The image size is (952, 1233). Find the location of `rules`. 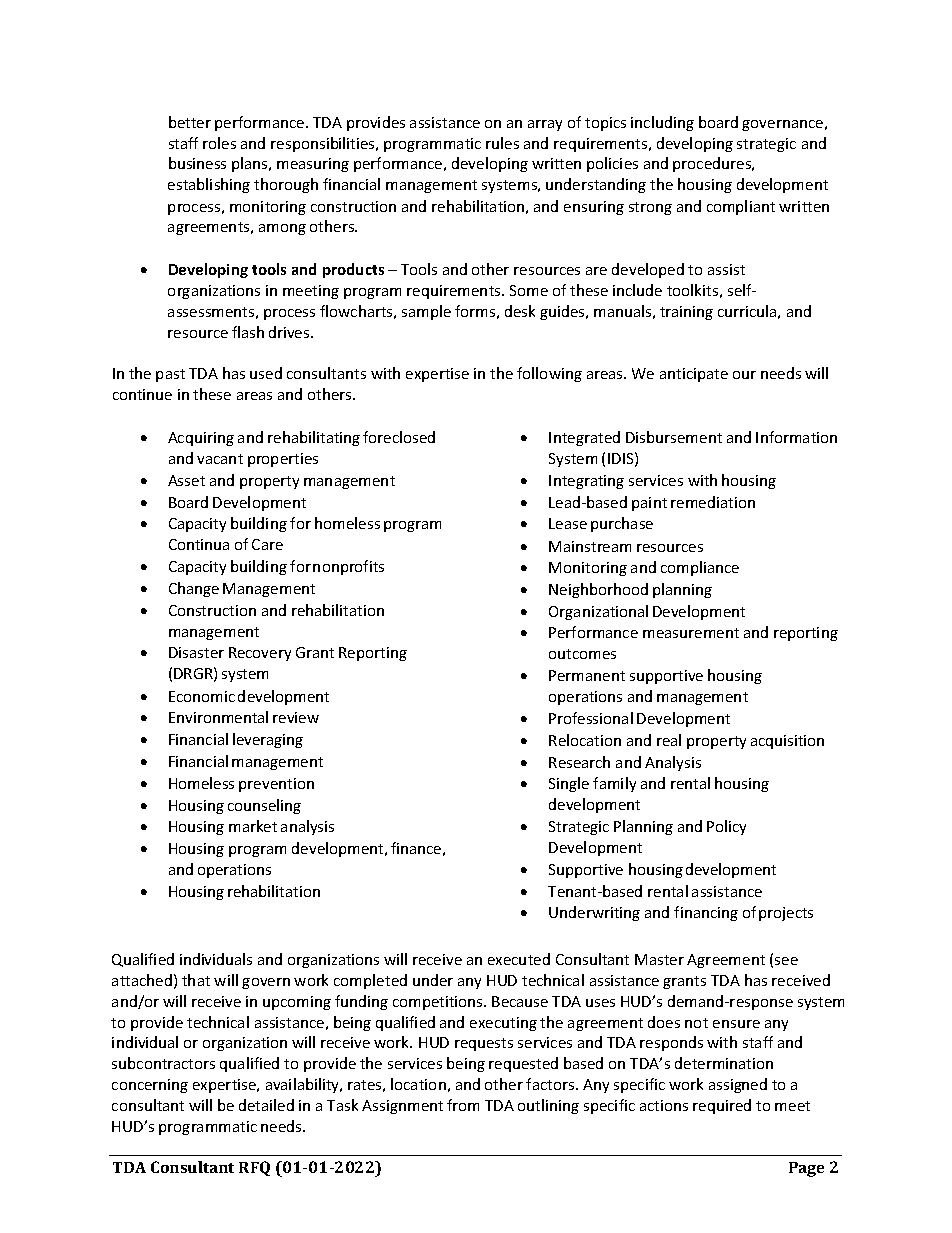

rules is located at coordinates (502, 143).
